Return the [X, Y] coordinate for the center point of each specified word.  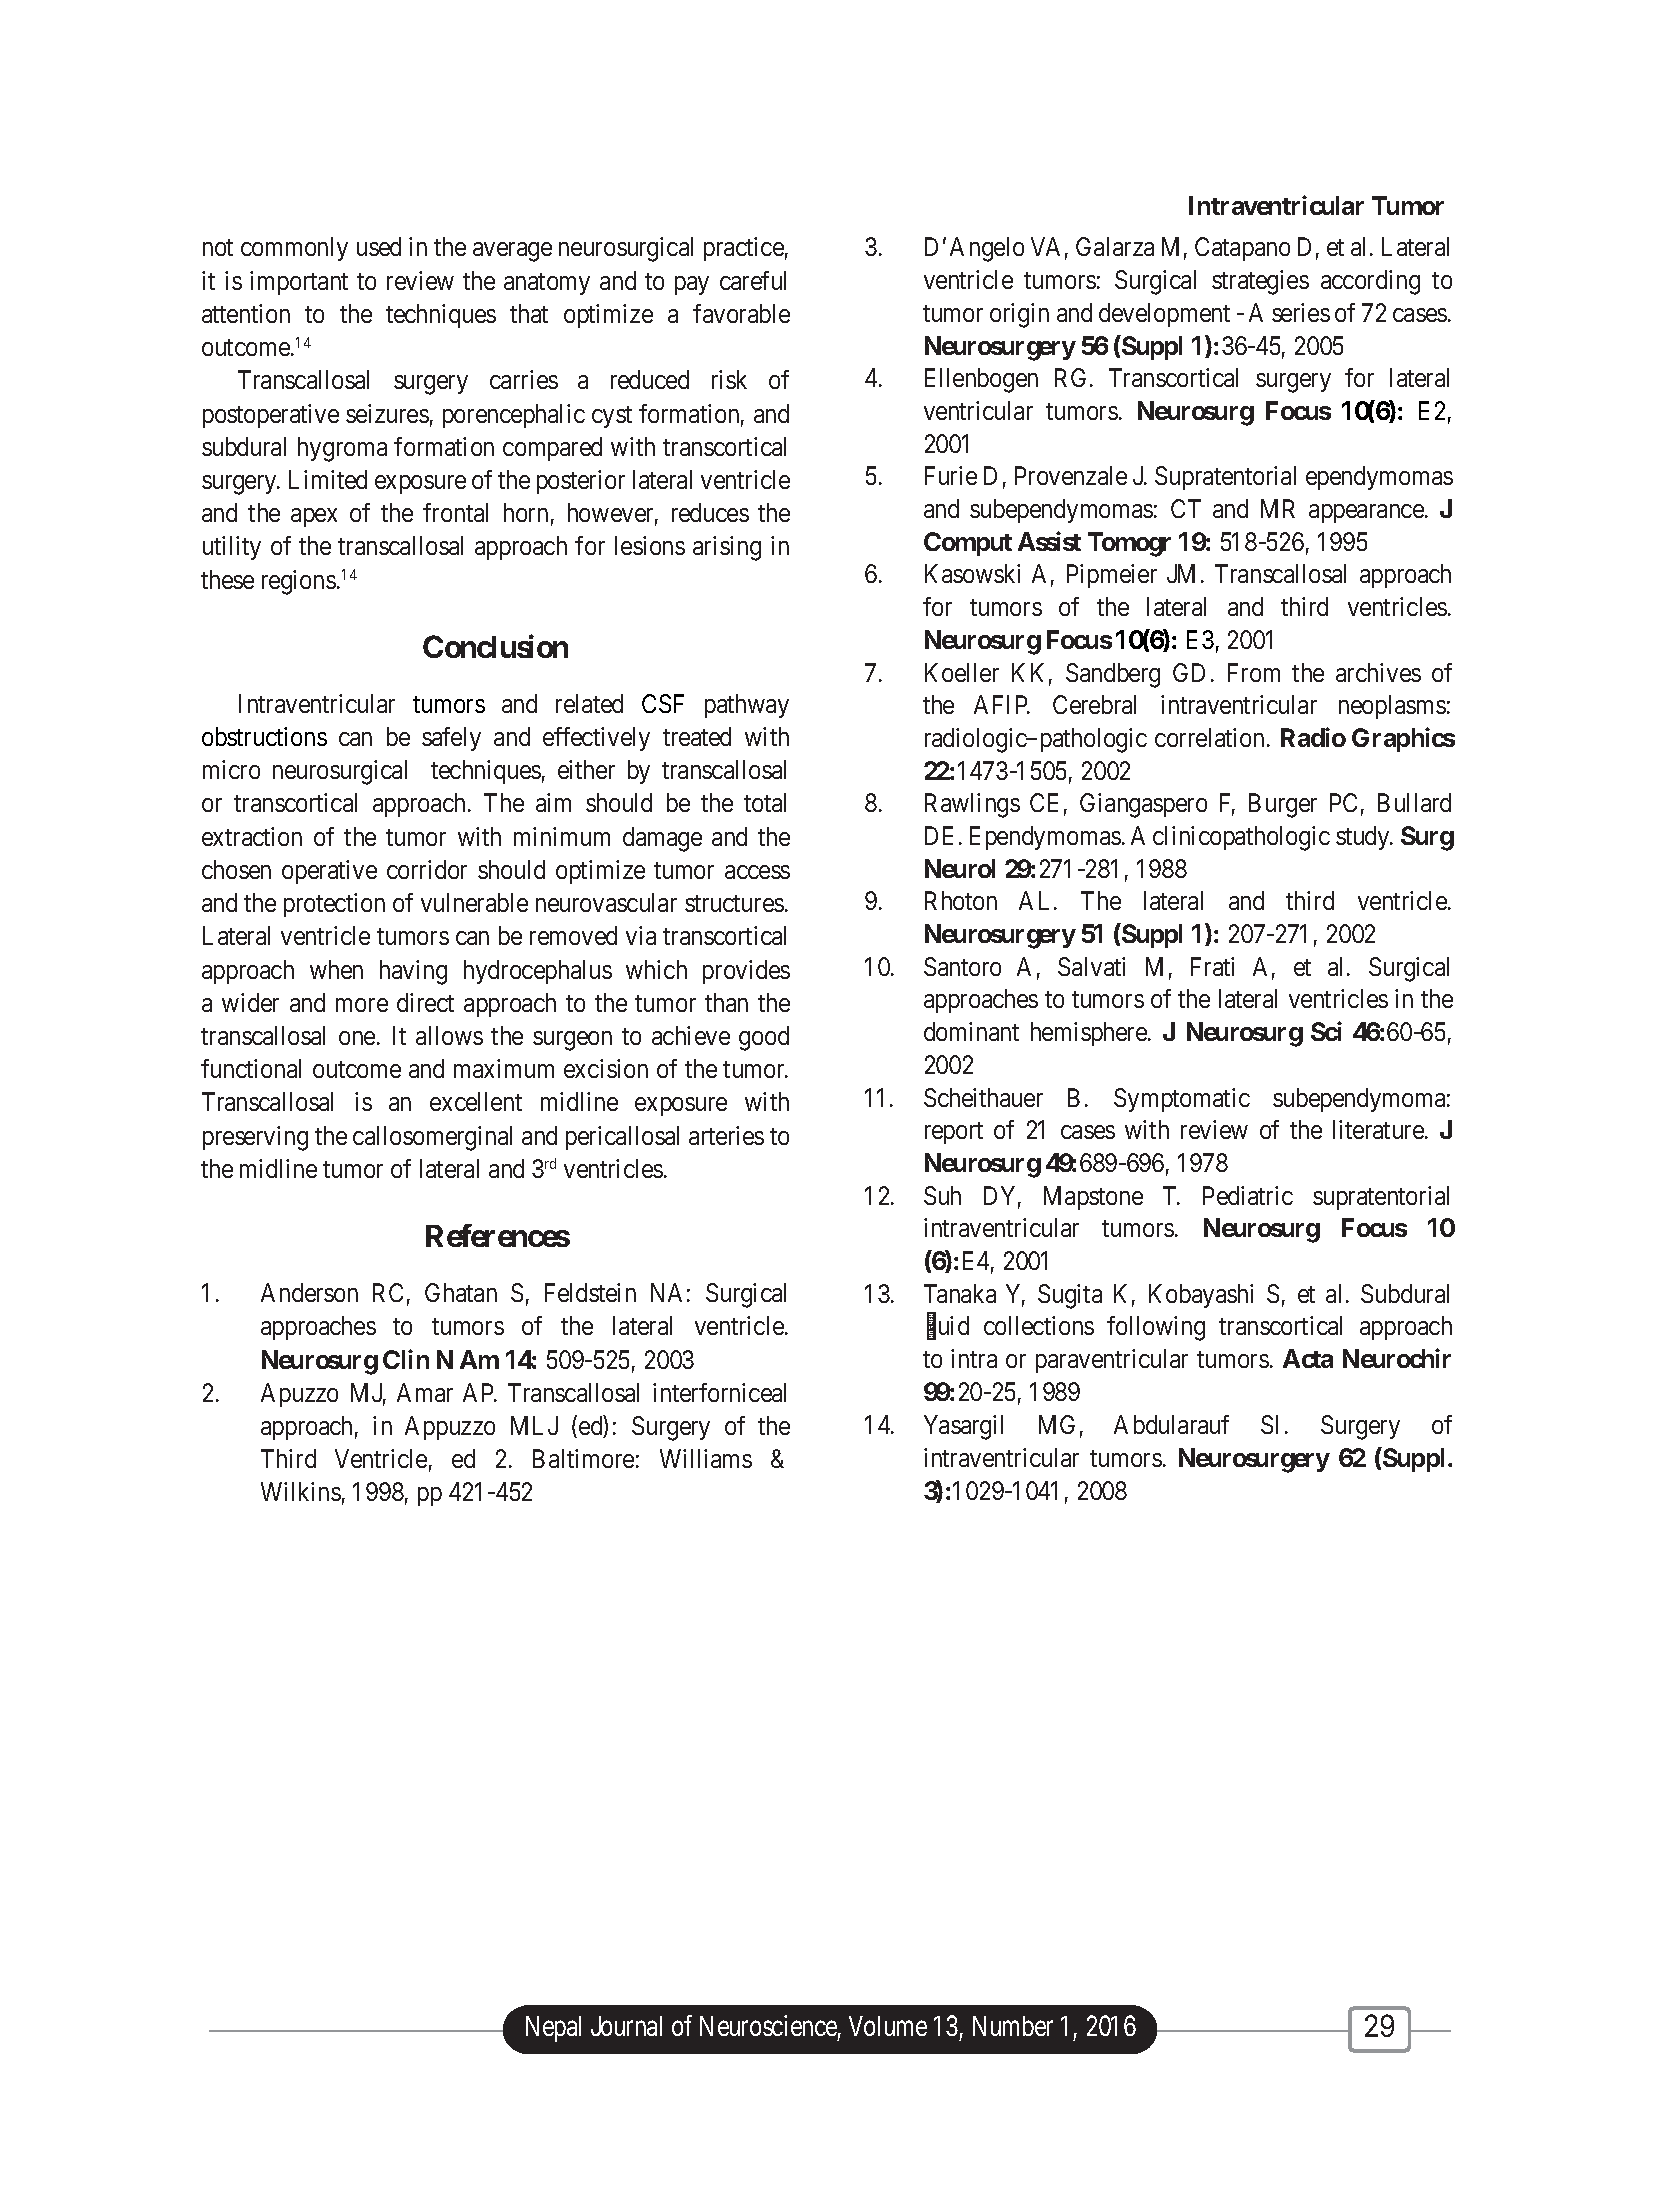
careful [753, 280]
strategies [1260, 282]
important [299, 283]
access [757, 872]
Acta [1308, 1358]
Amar [425, 1392]
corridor [427, 869]
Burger [1283, 805]
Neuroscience [768, 2025]
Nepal [553, 2029]
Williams [706, 1458]
